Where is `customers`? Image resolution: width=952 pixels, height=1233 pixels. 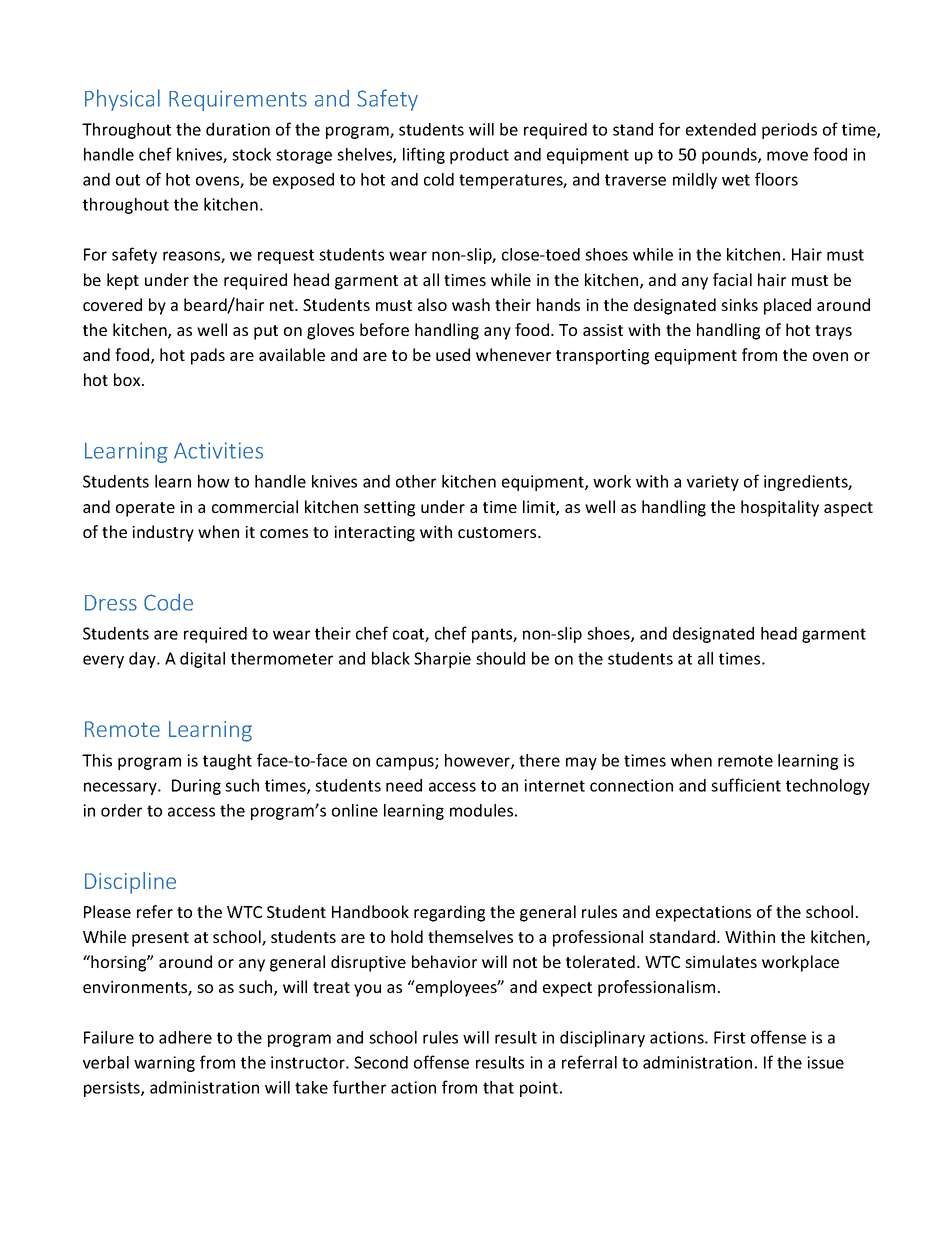
customers is located at coordinates (498, 532).
